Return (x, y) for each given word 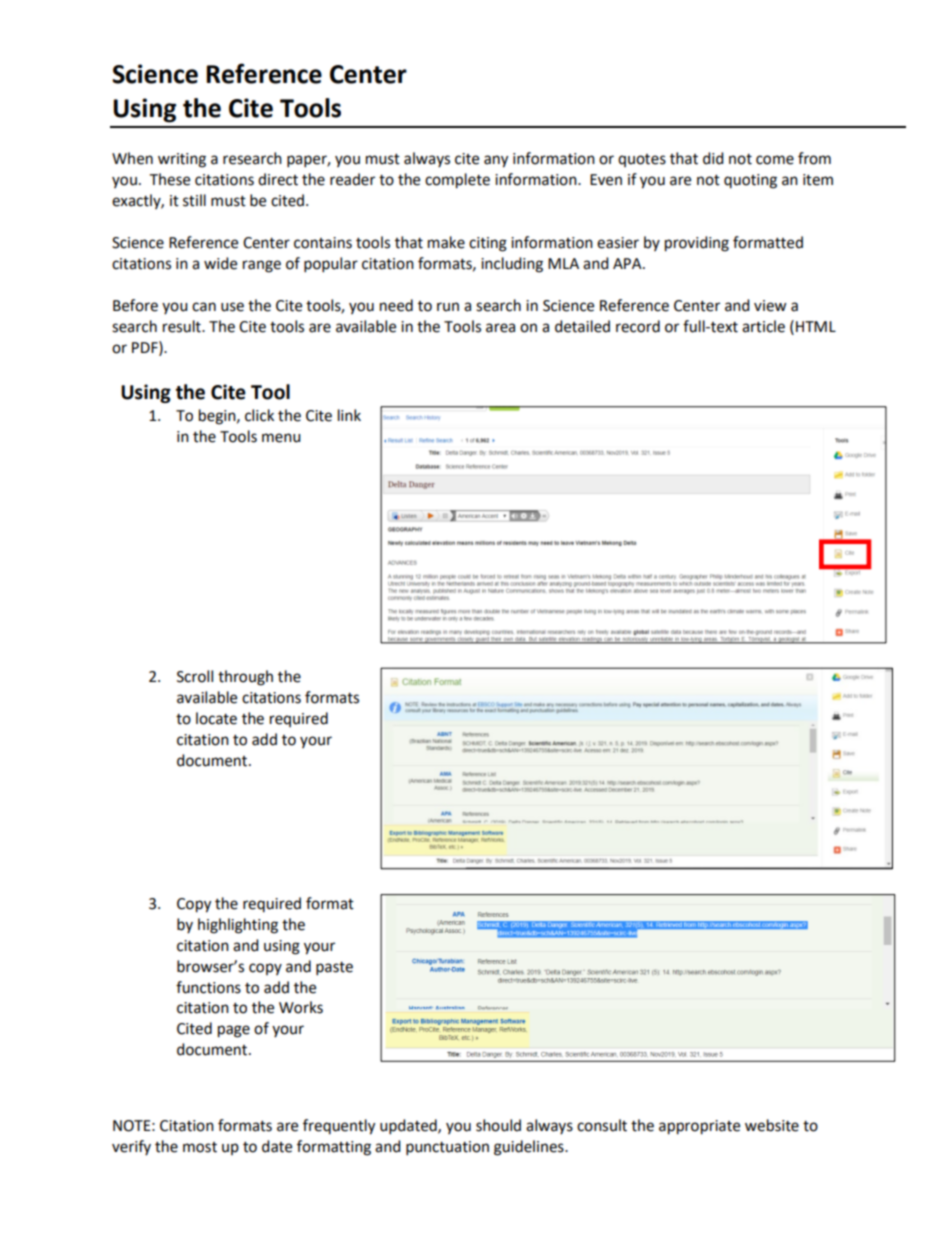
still (194, 200)
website (772, 1125)
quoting (750, 181)
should (498, 1125)
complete (457, 181)
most (200, 1147)
